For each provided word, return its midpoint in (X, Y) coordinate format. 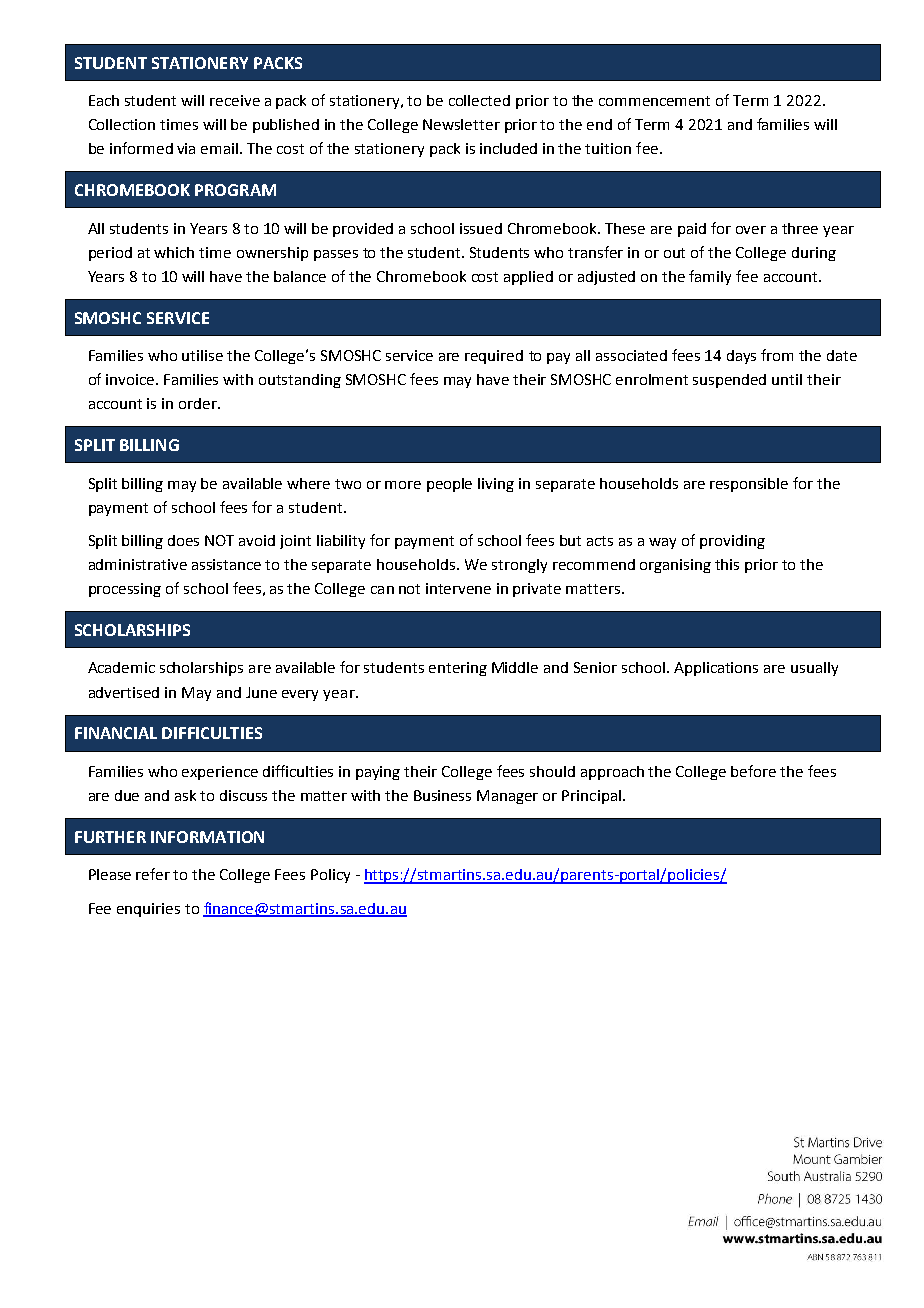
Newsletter (461, 124)
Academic (121, 667)
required (494, 357)
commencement (654, 101)
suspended (729, 381)
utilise (202, 355)
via (186, 148)
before (753, 771)
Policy (330, 876)
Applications (716, 669)
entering (458, 669)
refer (153, 874)
